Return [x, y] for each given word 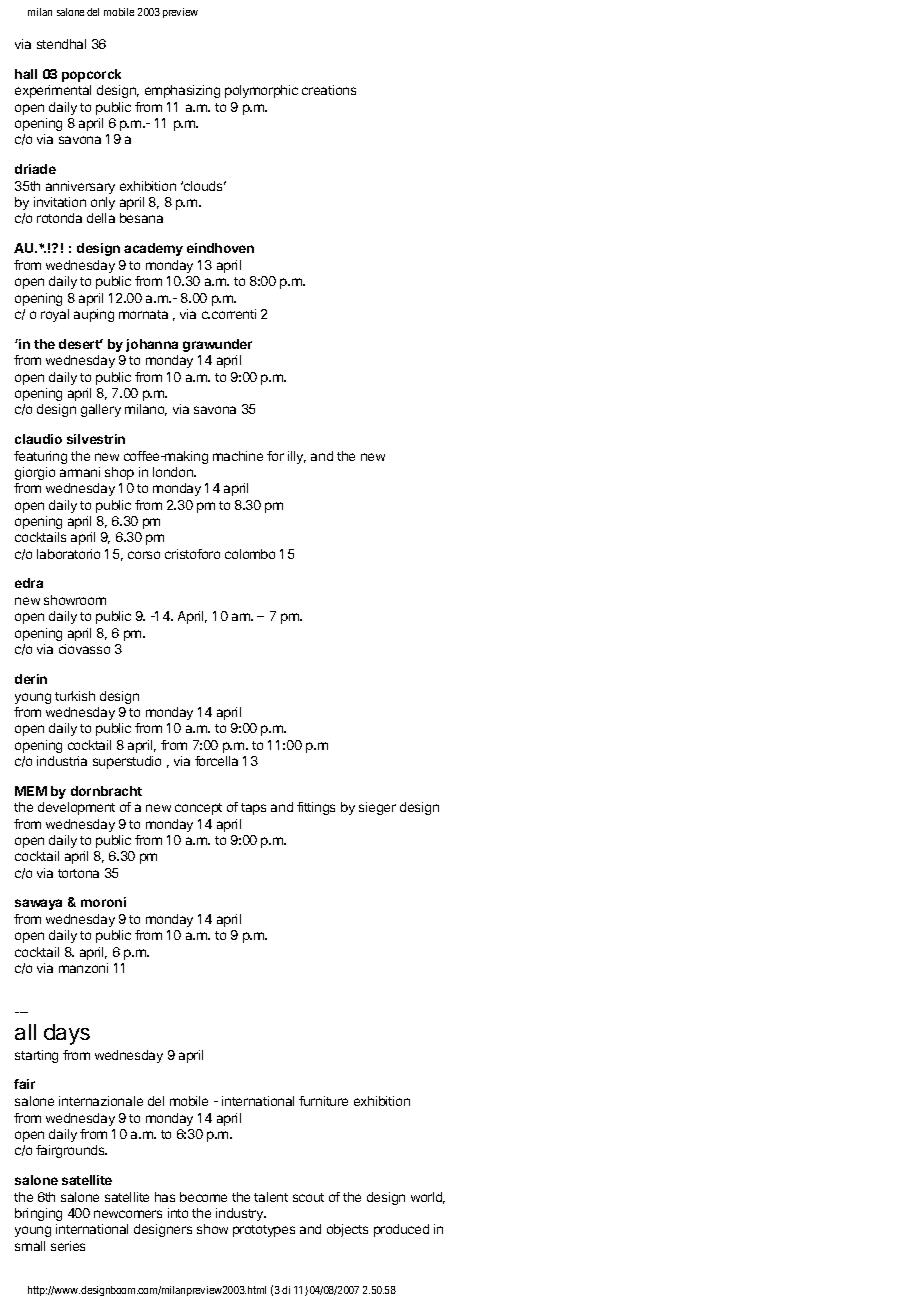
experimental [53, 91]
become [203, 1197]
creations [329, 90]
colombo [250, 554]
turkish [75, 696]
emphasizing [182, 91]
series [68, 1246]
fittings [316, 808]
